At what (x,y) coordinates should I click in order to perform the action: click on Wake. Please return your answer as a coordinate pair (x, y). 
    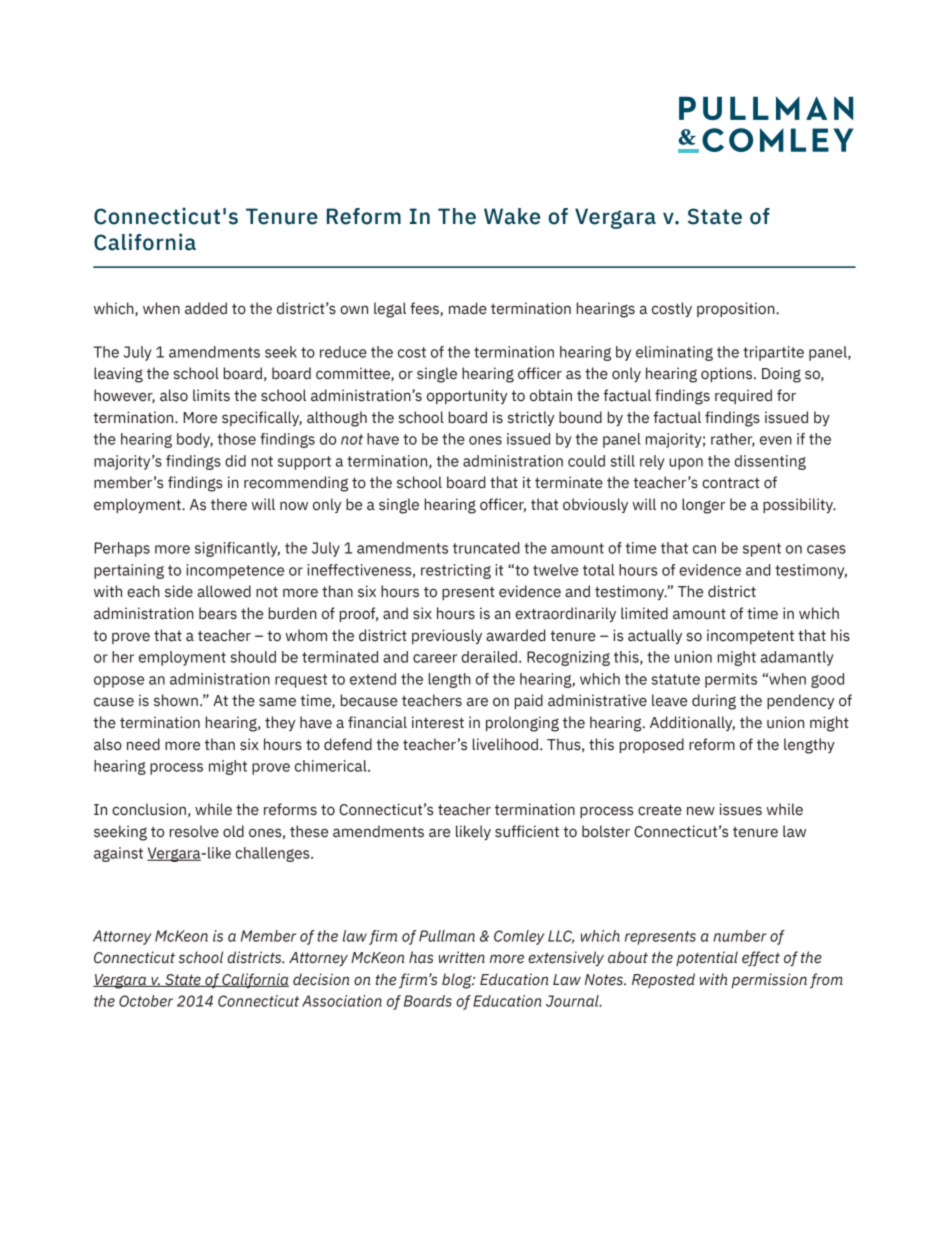
    Looking at the image, I should click on (512, 216).
